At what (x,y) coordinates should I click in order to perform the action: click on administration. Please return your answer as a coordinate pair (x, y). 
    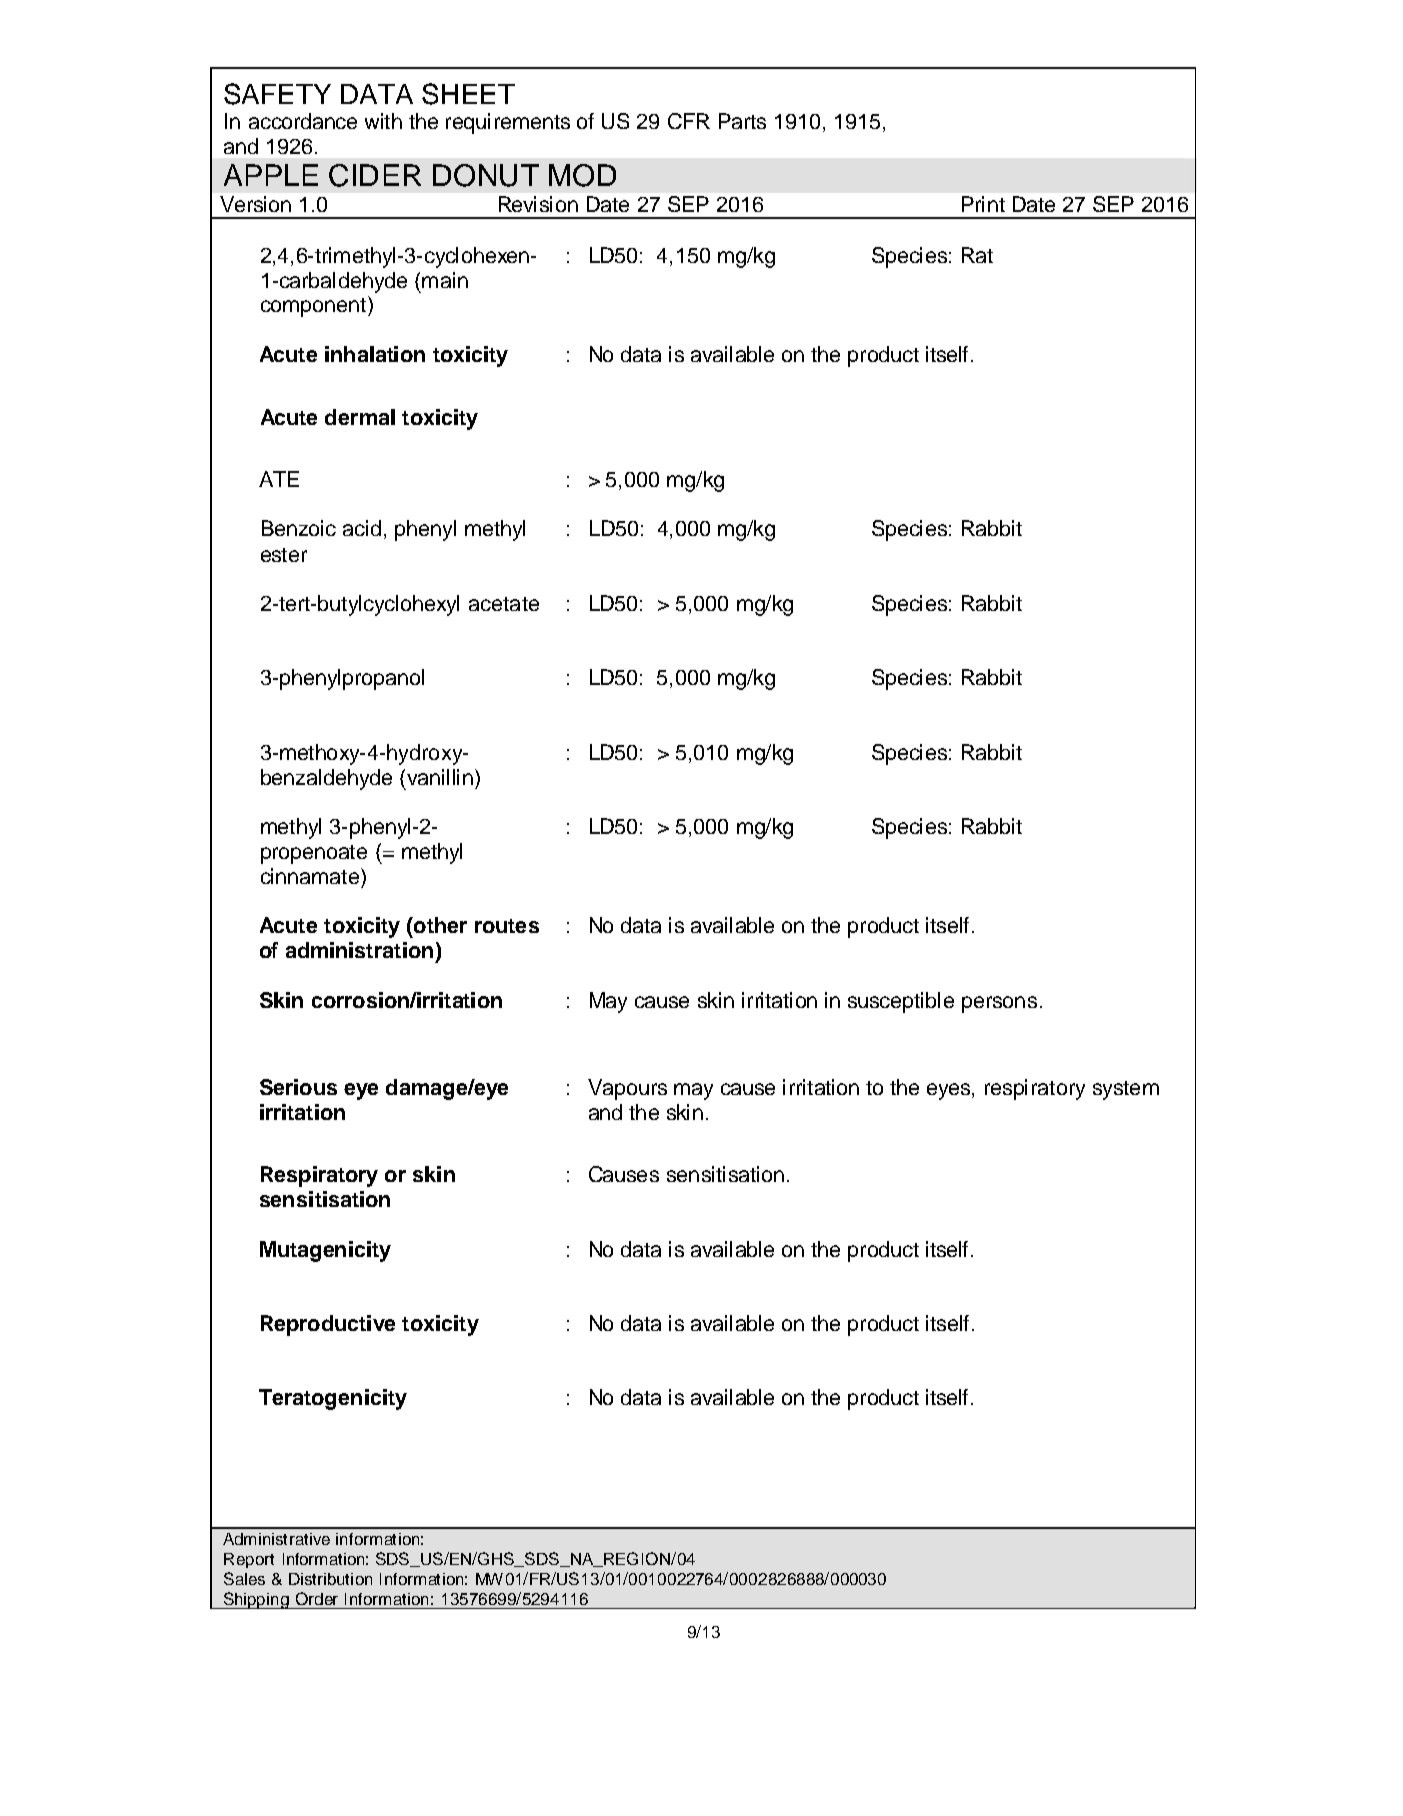
    Looking at the image, I should click on (359, 950).
